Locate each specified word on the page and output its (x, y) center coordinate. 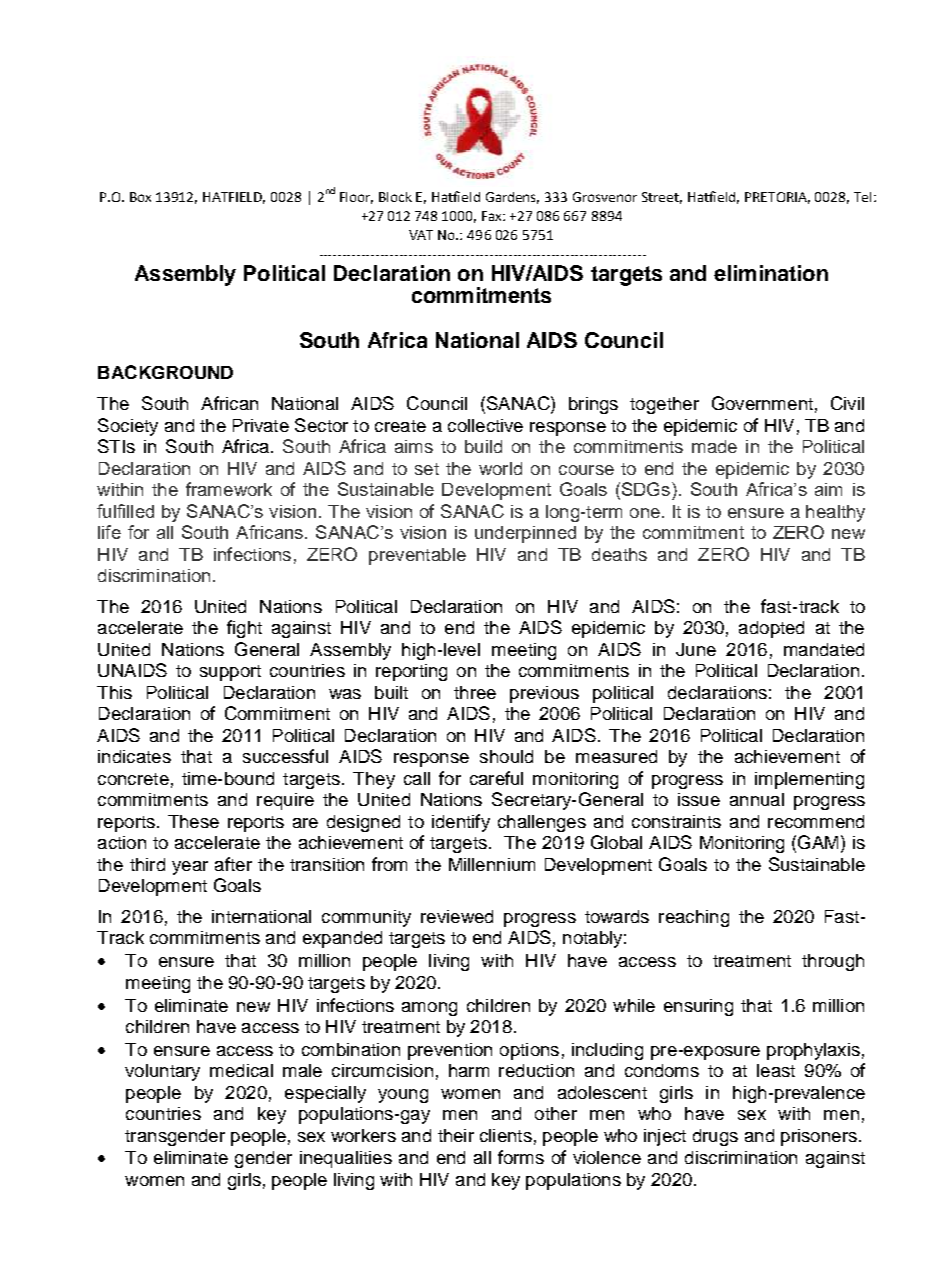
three (475, 692)
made (714, 446)
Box (140, 197)
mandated (824, 649)
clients (506, 1135)
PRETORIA (777, 198)
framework (229, 489)
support (230, 673)
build (483, 446)
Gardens (512, 198)
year (190, 868)
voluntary (162, 1072)
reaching (694, 918)
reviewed (457, 916)
